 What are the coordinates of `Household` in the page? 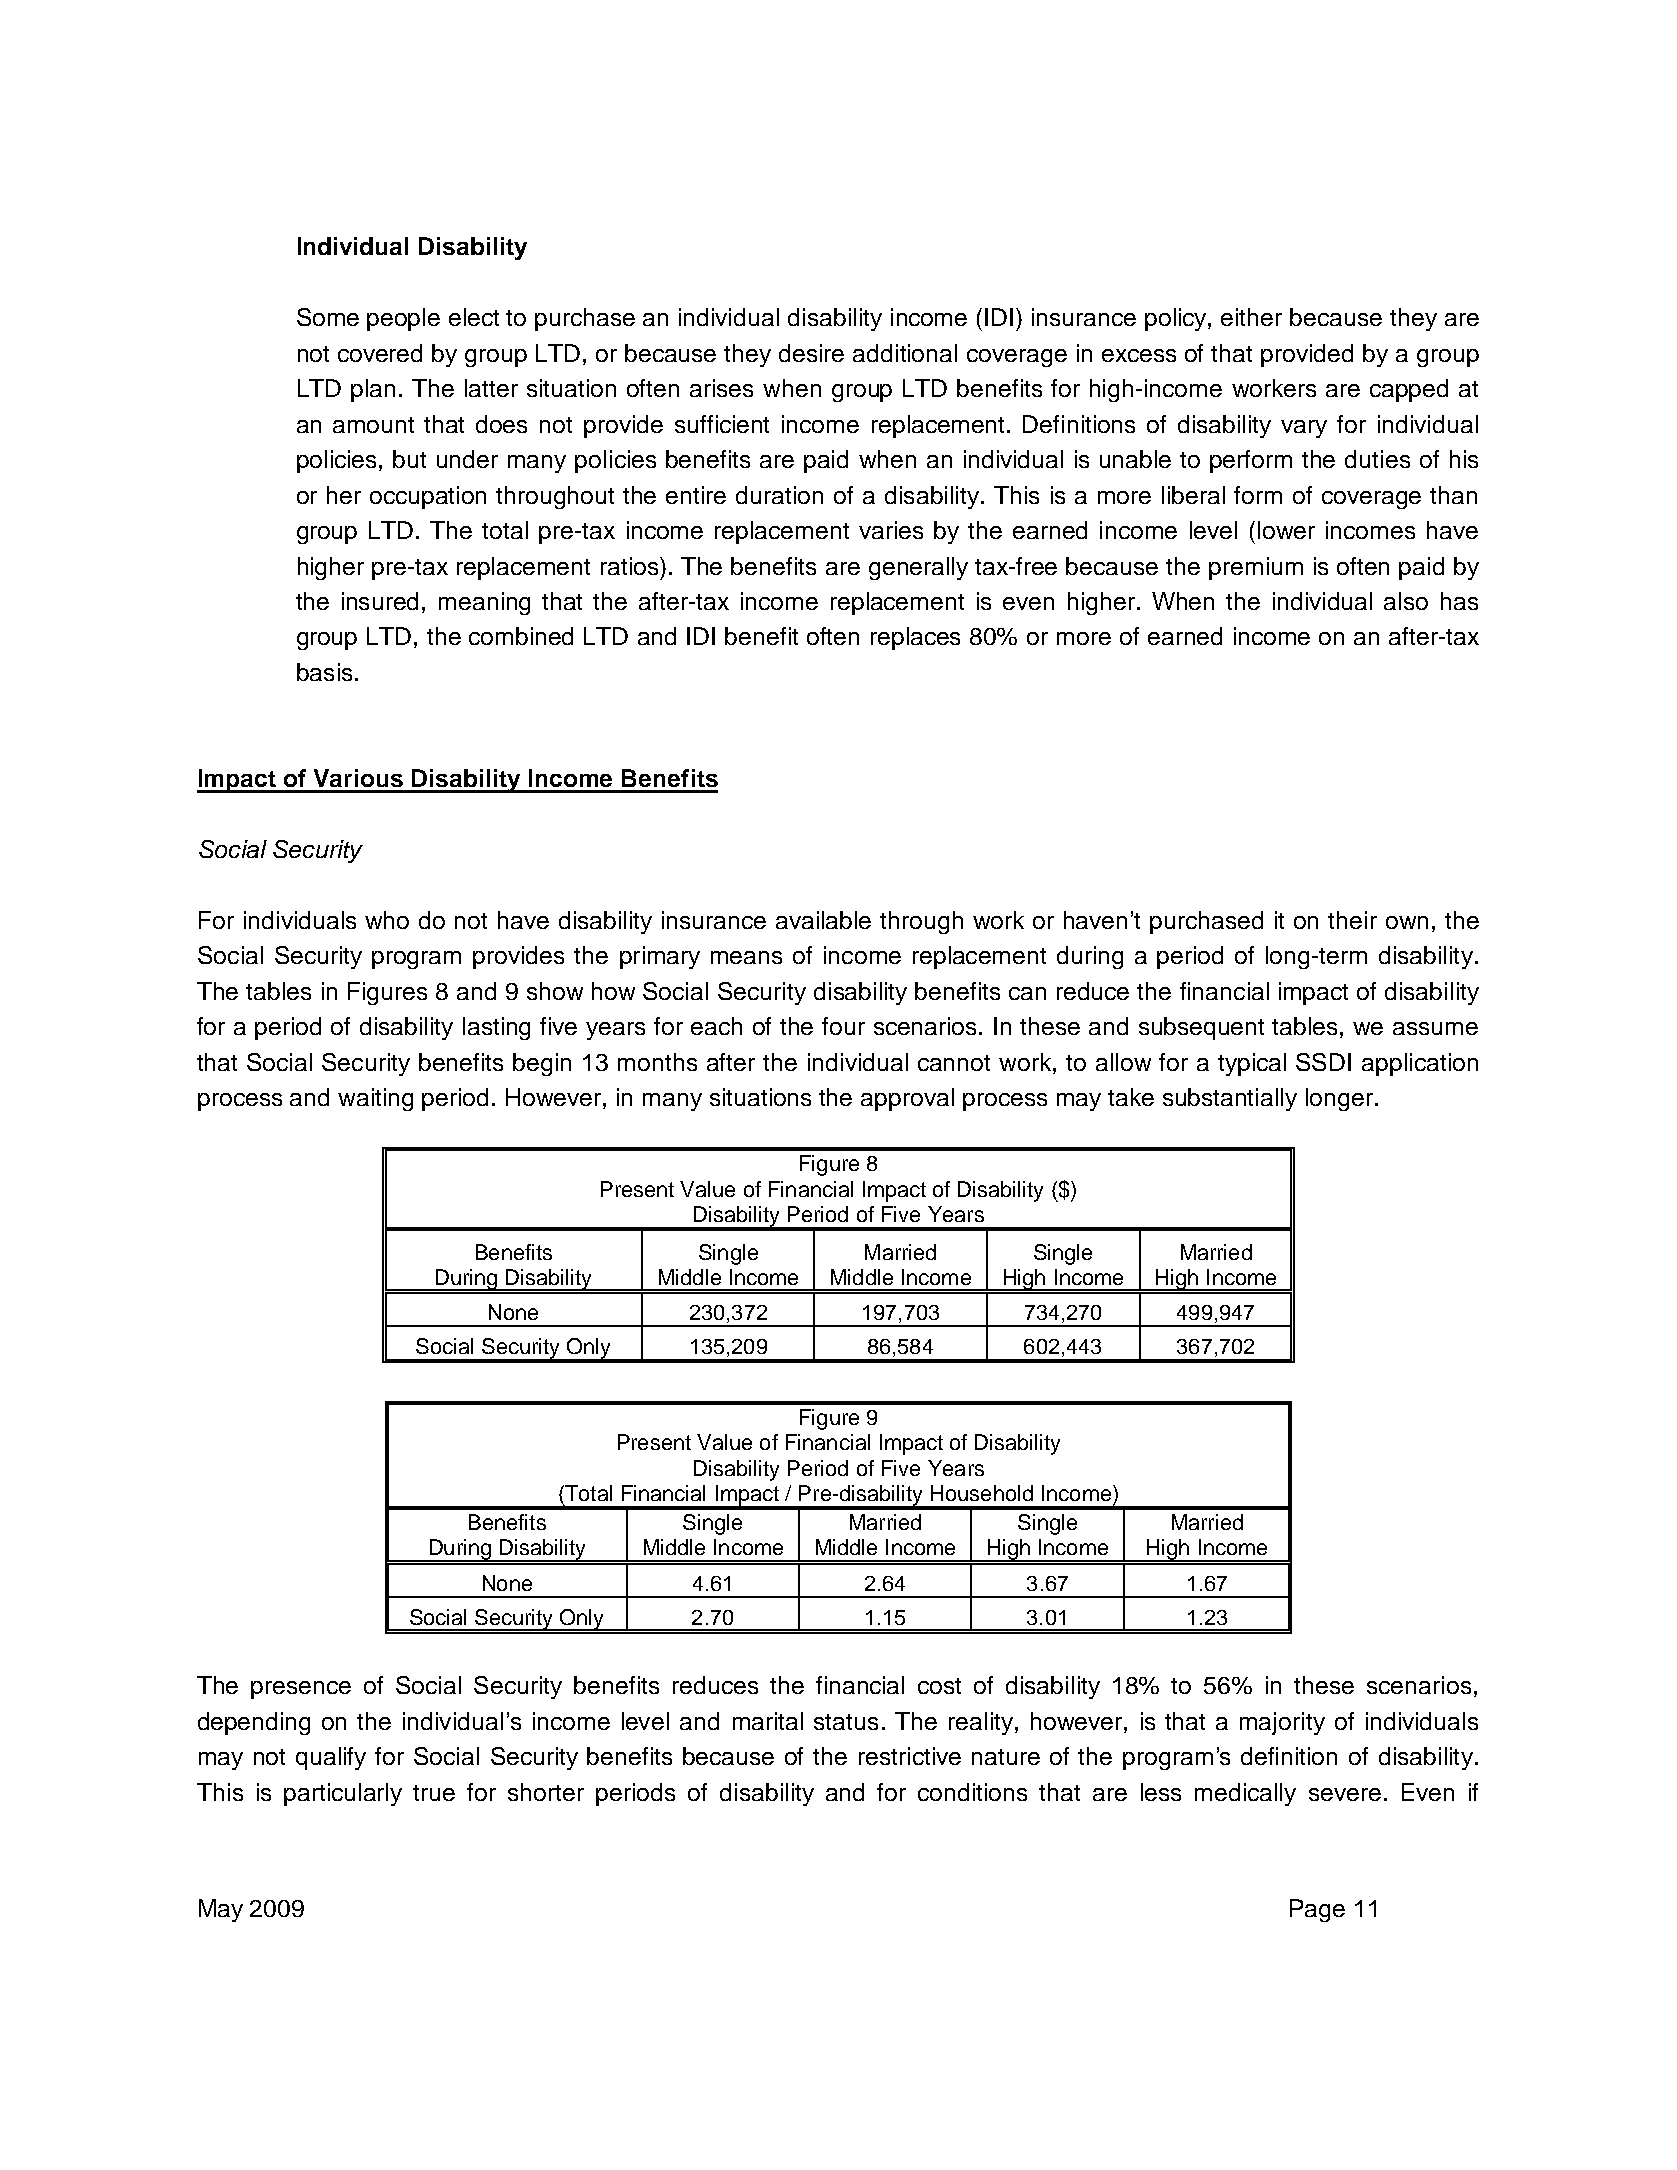 It's located at (982, 1493).
